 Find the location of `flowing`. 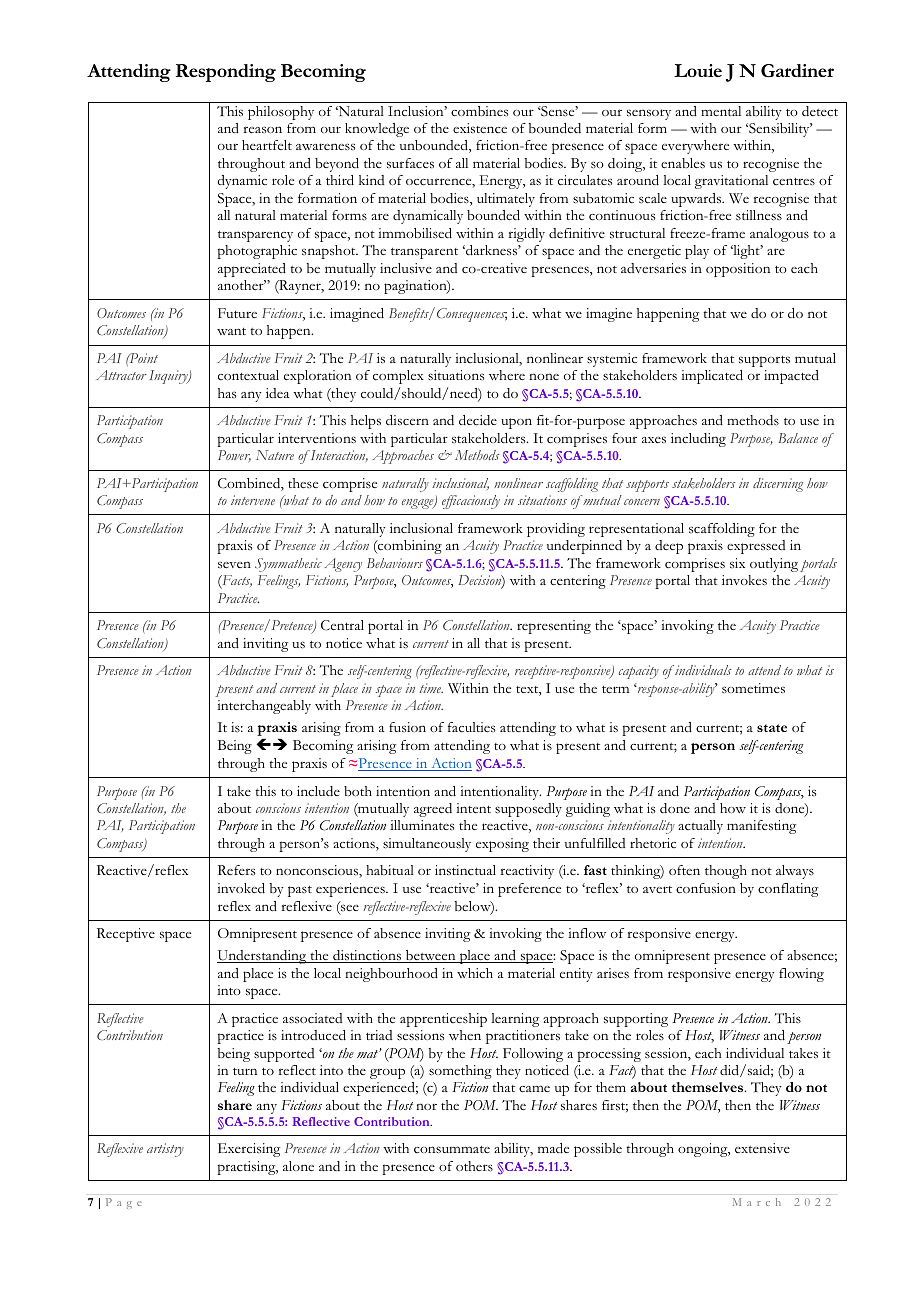

flowing is located at coordinates (801, 975).
